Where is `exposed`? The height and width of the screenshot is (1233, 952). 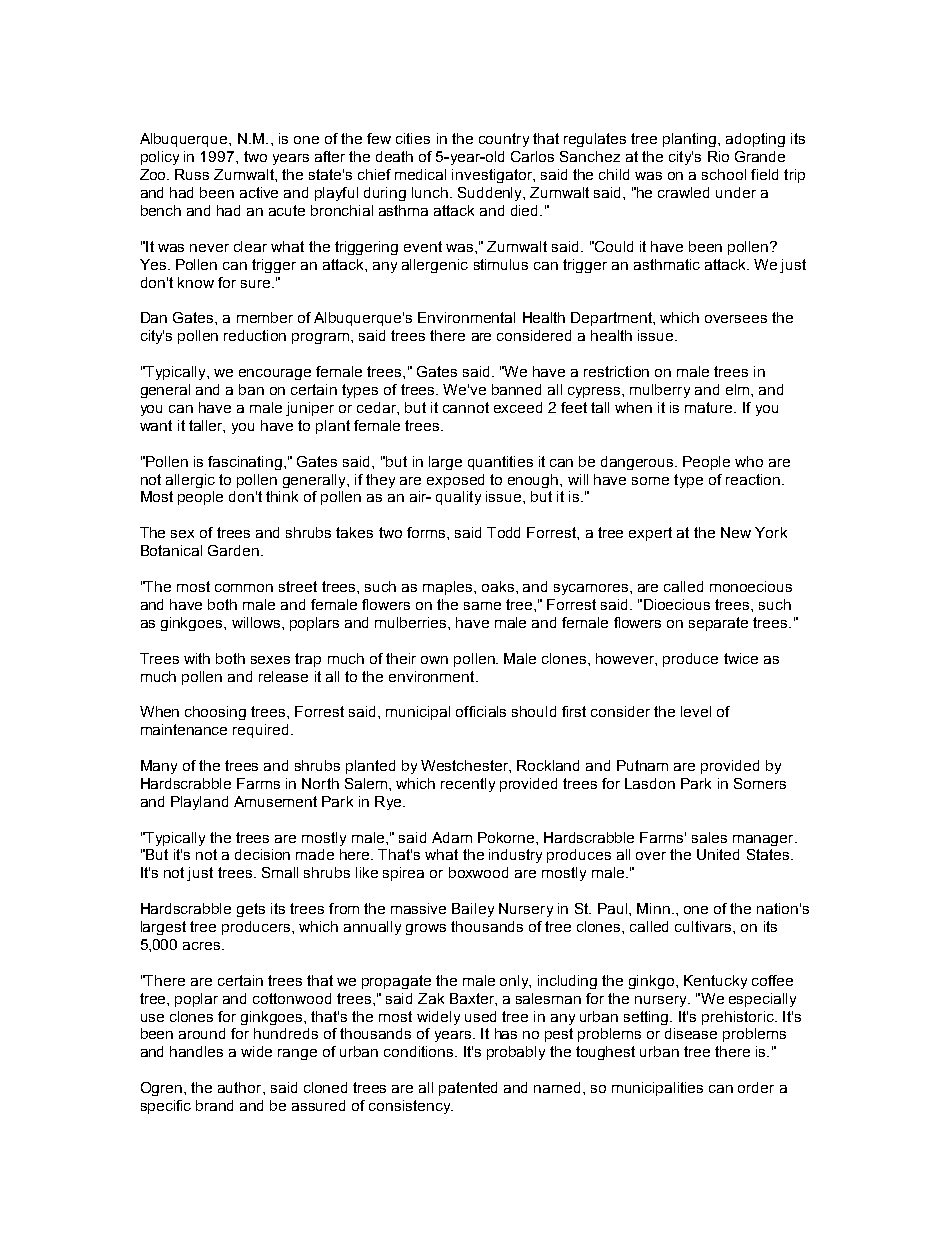
exposed is located at coordinates (455, 481).
